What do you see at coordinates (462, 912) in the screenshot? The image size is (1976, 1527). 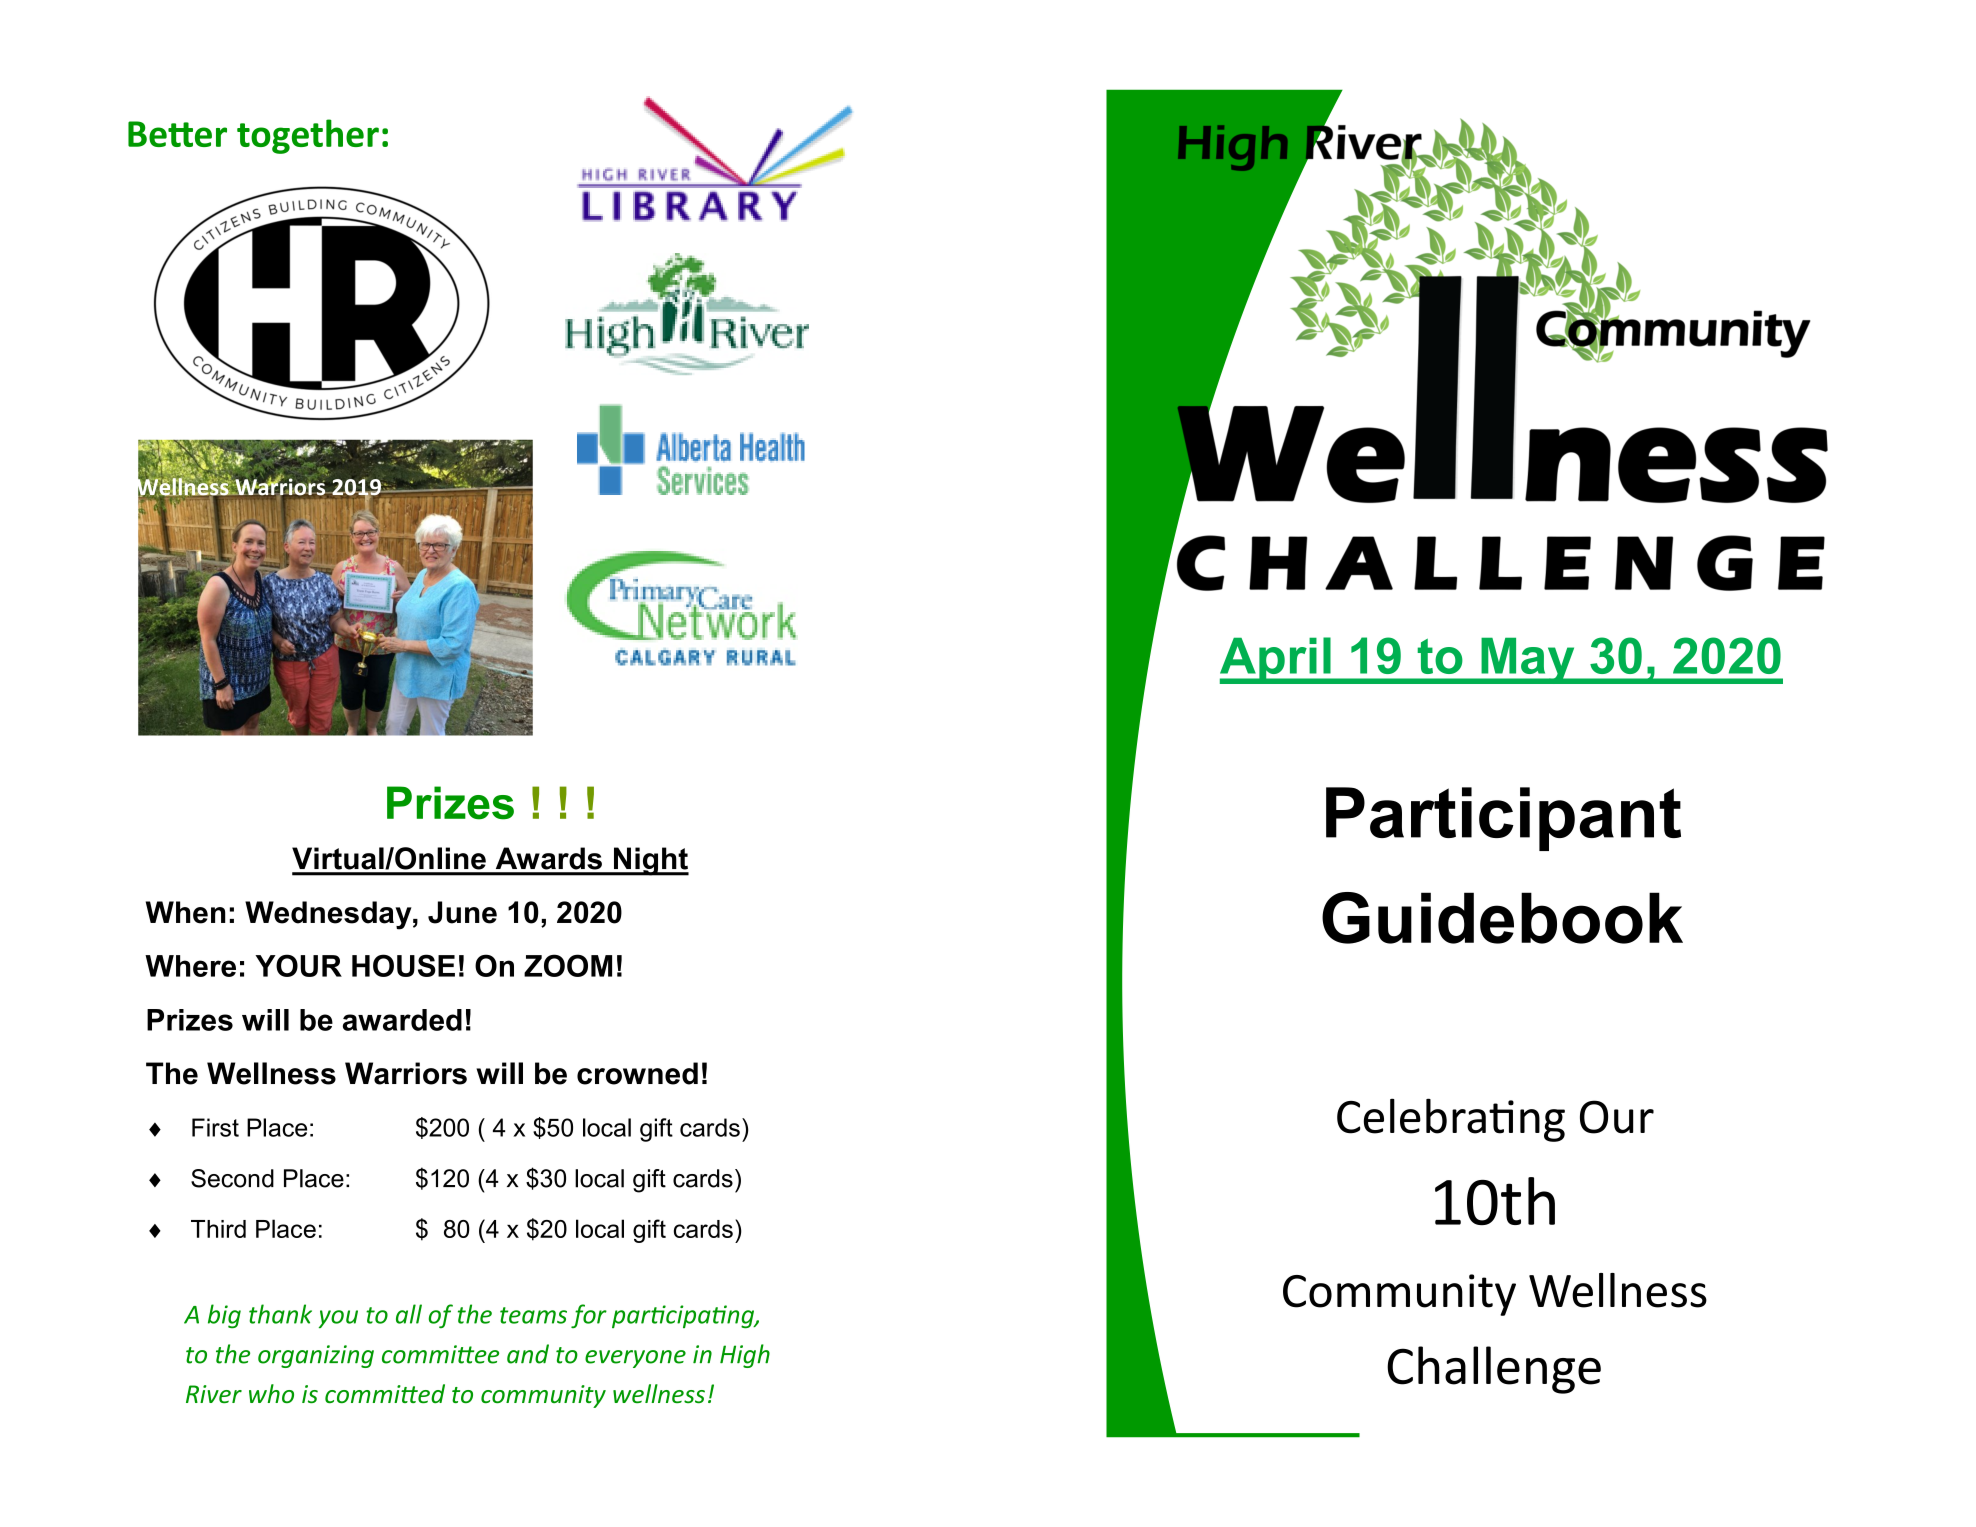 I see `June` at bounding box center [462, 912].
